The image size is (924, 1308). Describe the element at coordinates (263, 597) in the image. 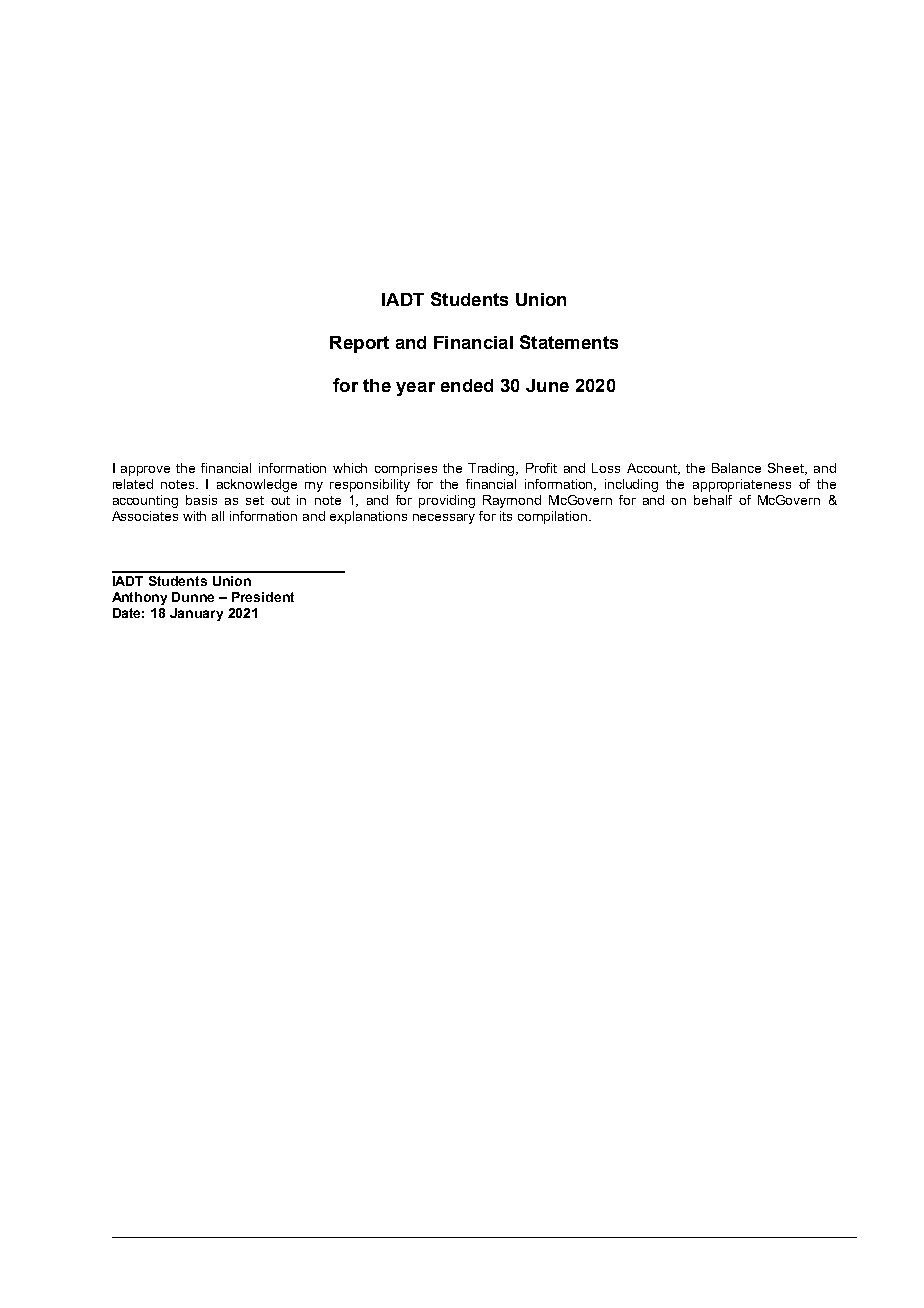

I see `President` at that location.
